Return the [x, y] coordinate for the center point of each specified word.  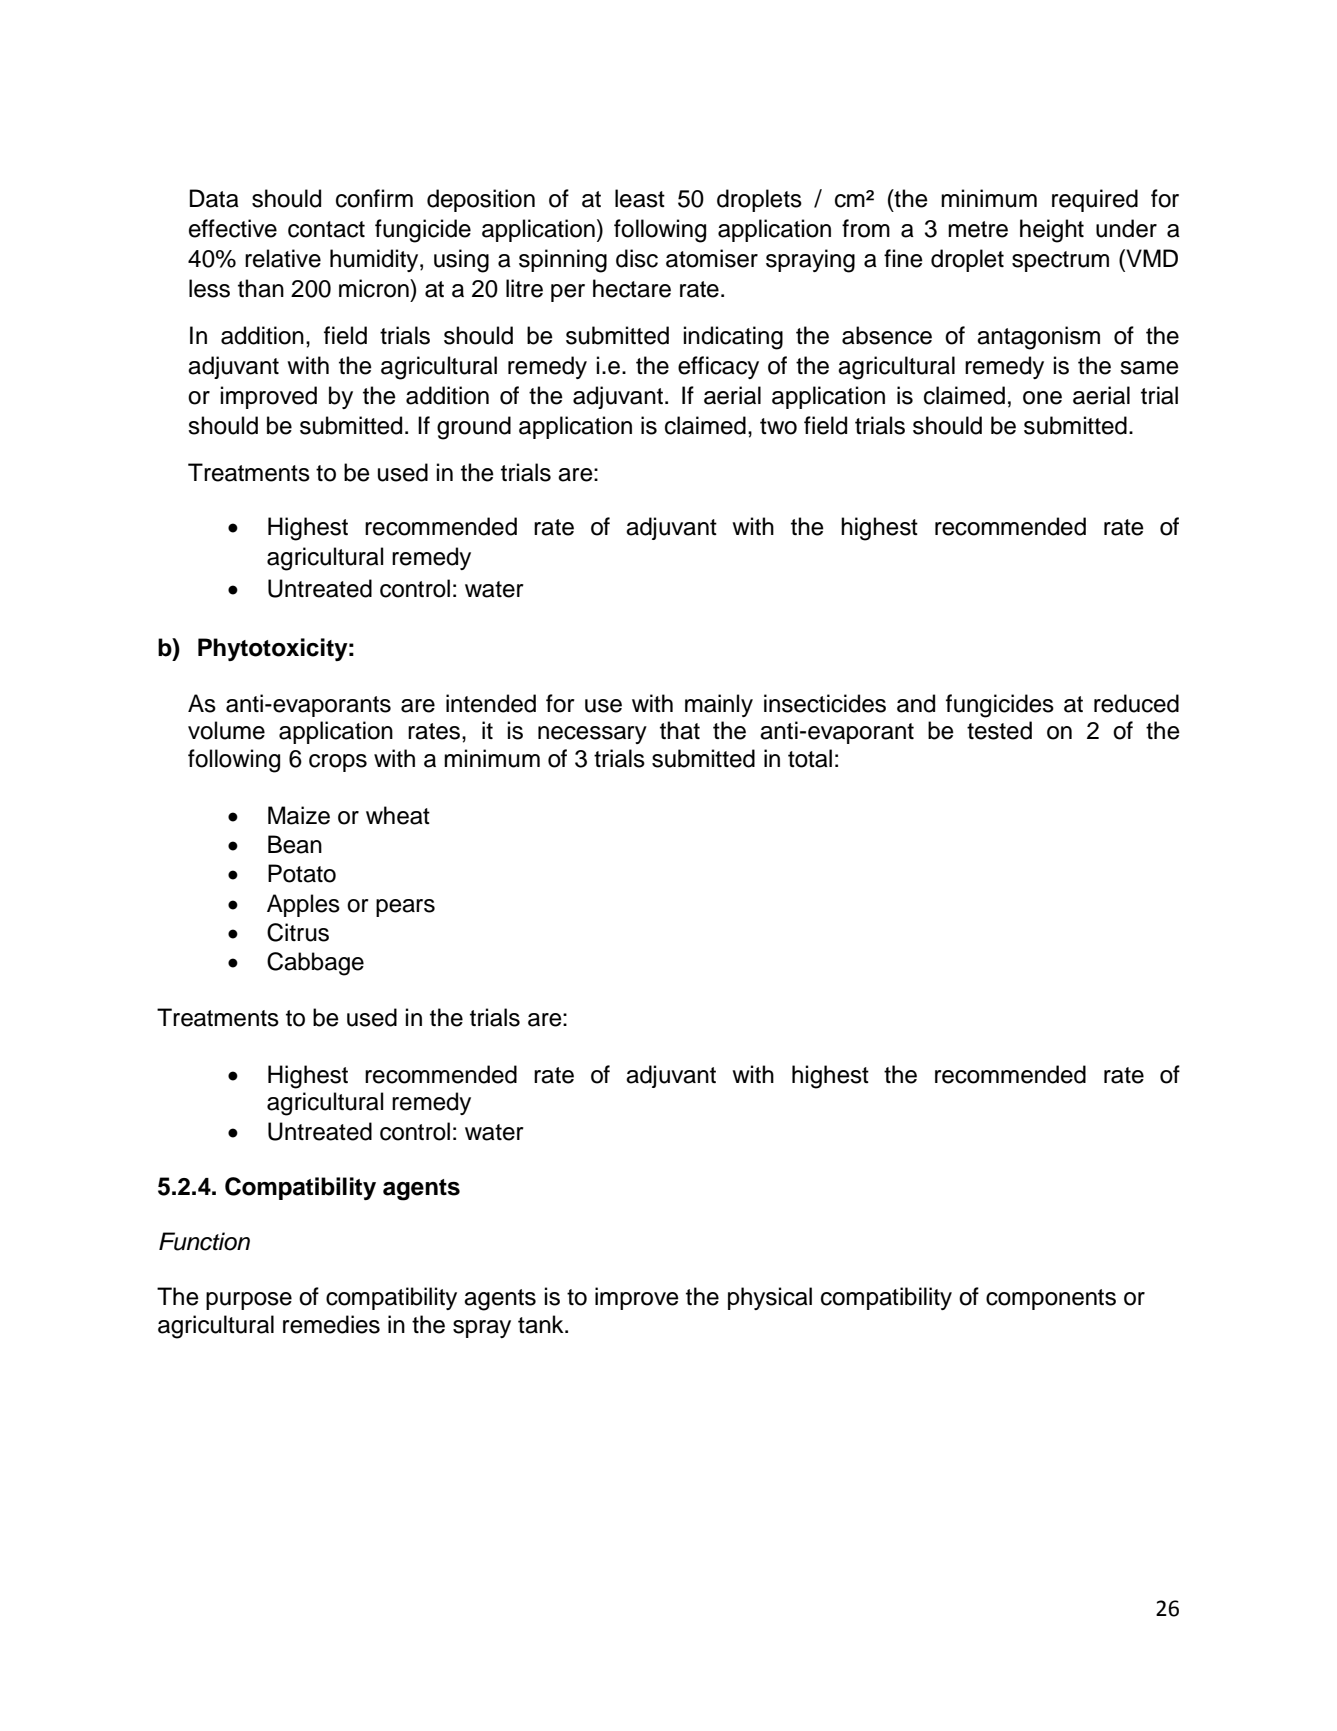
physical [770, 1298]
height [1052, 231]
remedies [331, 1324]
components [1051, 1299]
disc [637, 258]
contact [326, 229]
